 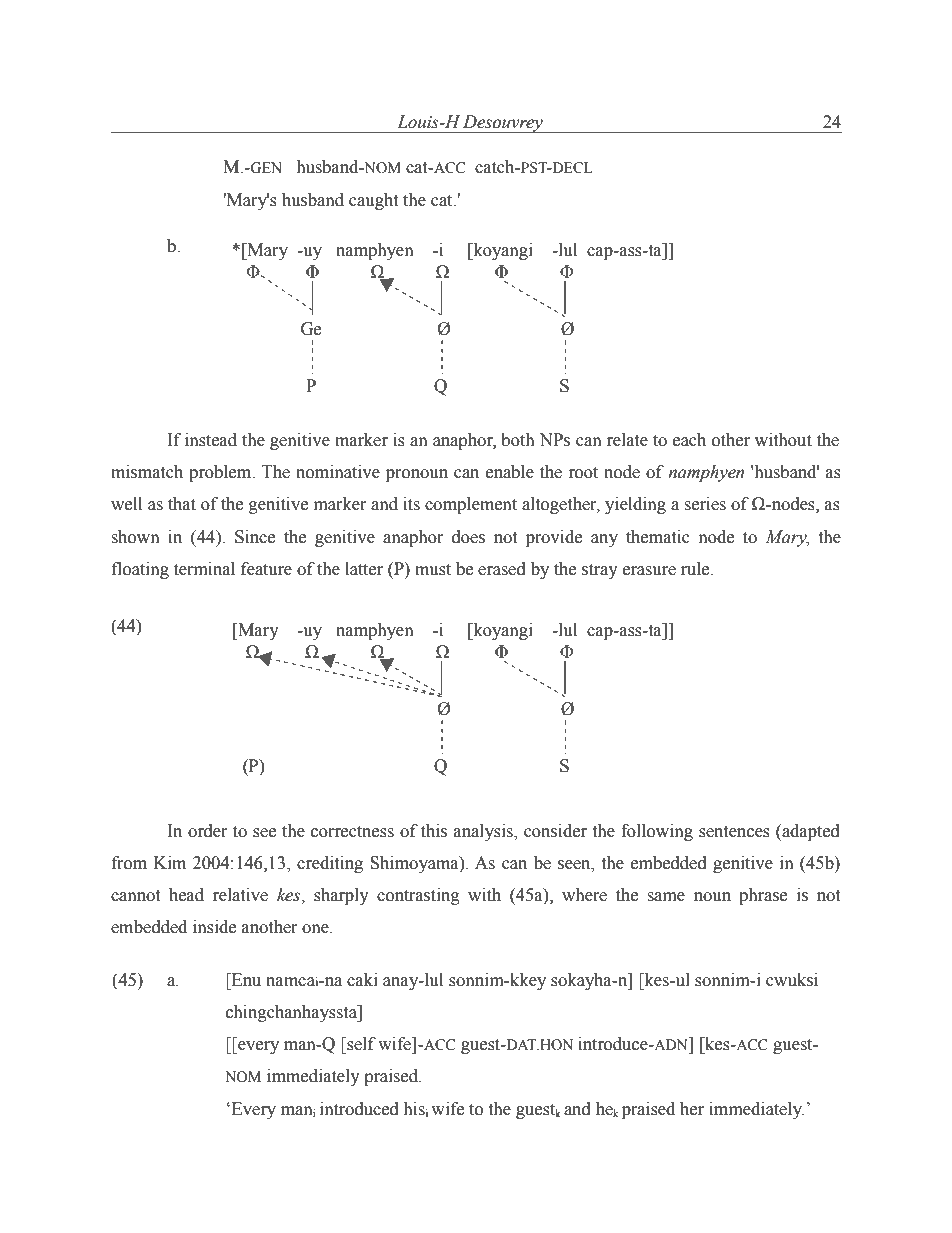 What do you see at coordinates (170, 862) in the screenshot?
I see `Kim` at bounding box center [170, 862].
